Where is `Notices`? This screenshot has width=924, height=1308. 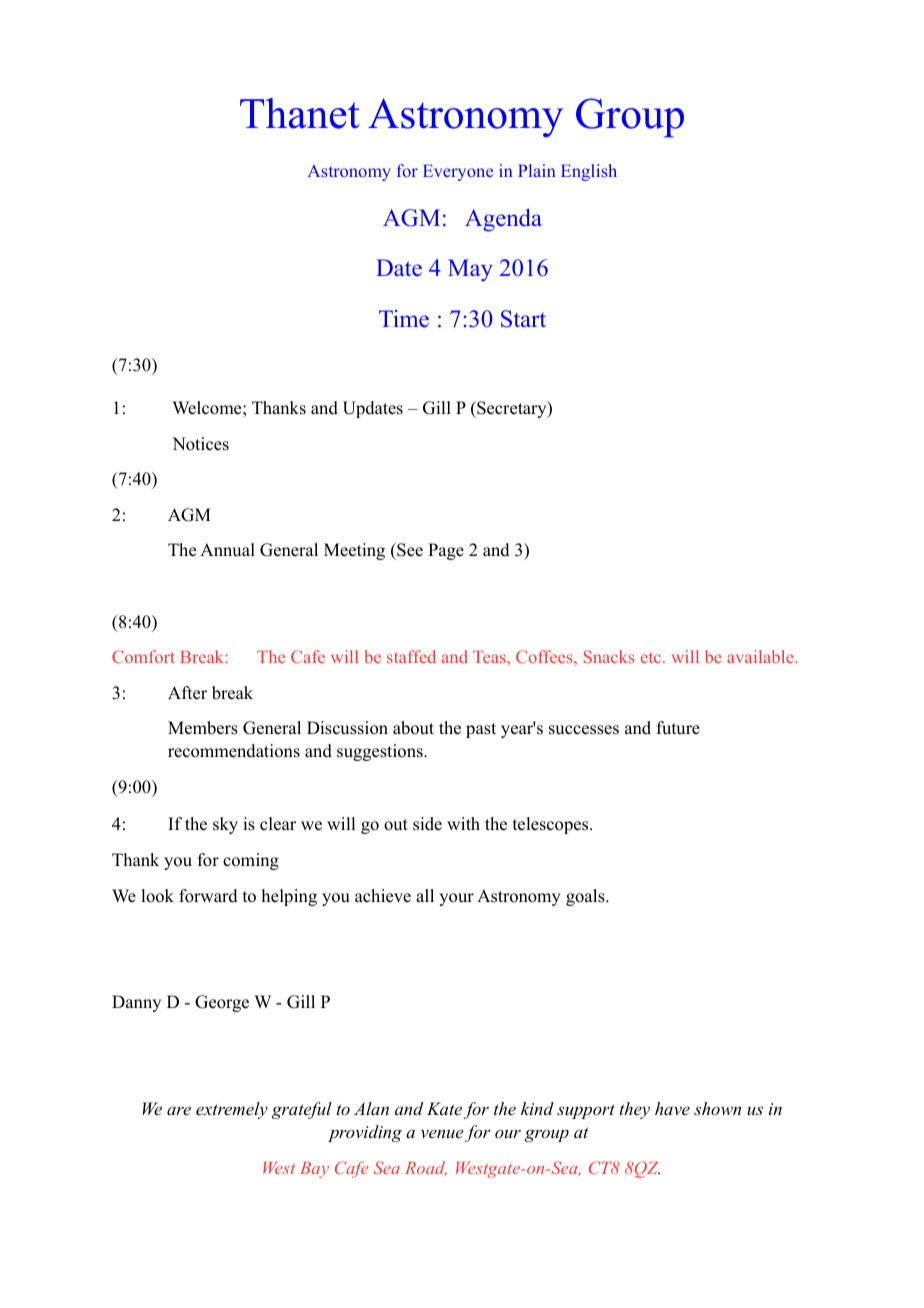
Notices is located at coordinates (200, 444).
